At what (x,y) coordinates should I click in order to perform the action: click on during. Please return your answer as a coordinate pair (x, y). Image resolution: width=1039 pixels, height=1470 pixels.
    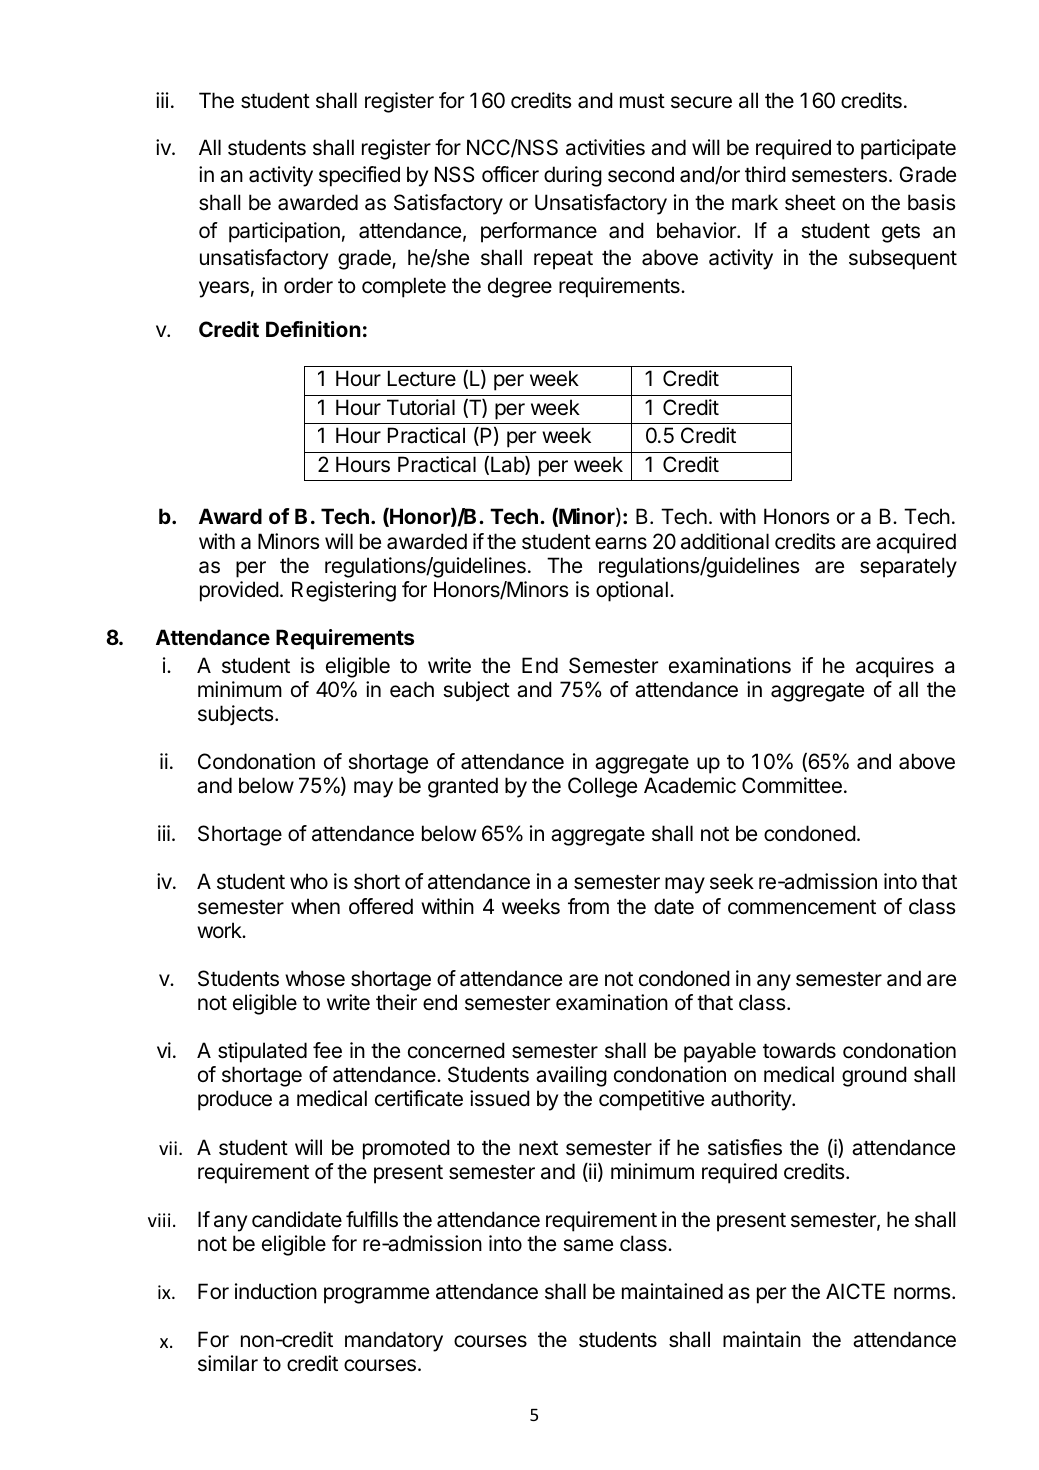
    Looking at the image, I should click on (573, 176).
